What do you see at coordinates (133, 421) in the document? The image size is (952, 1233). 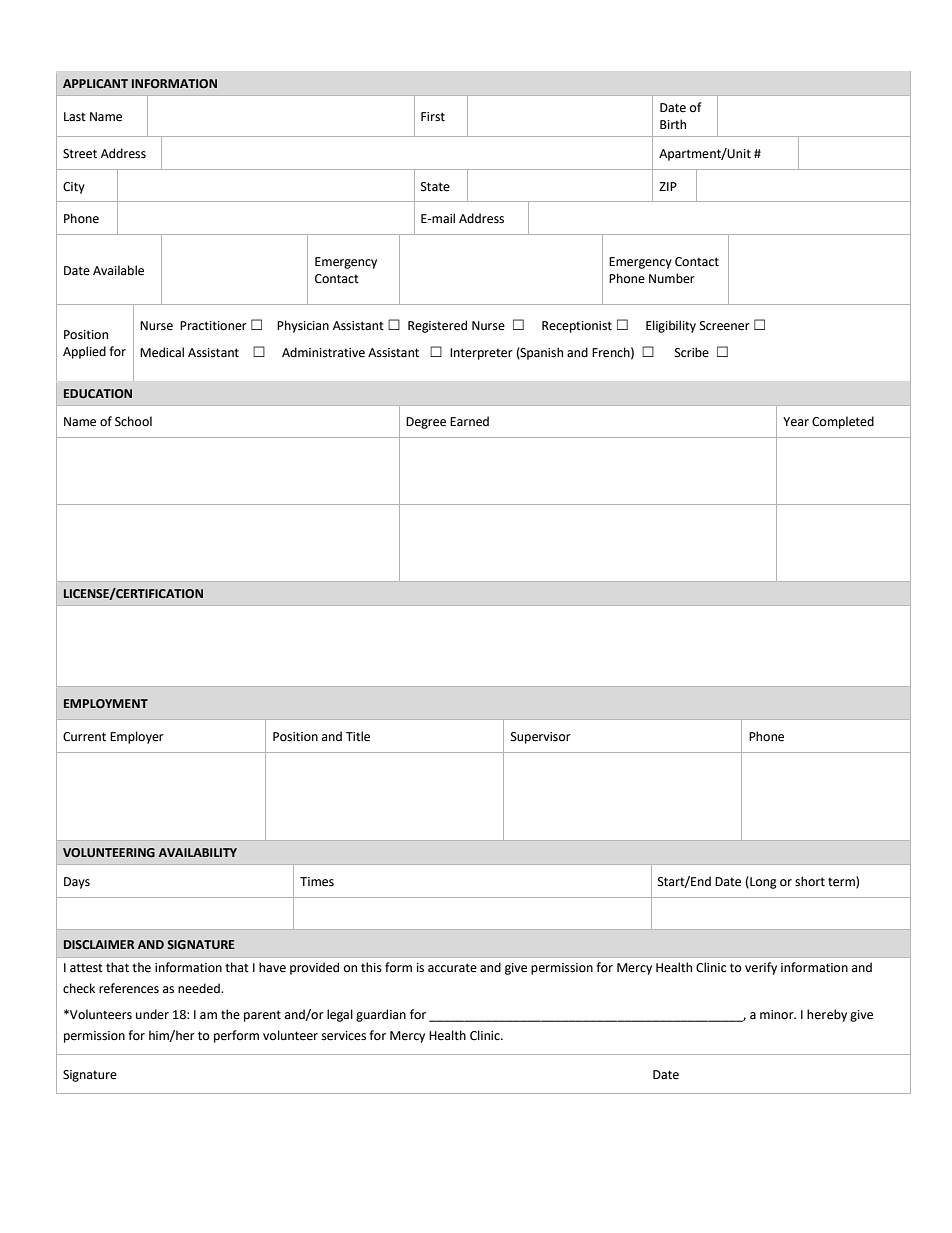 I see `School` at bounding box center [133, 421].
